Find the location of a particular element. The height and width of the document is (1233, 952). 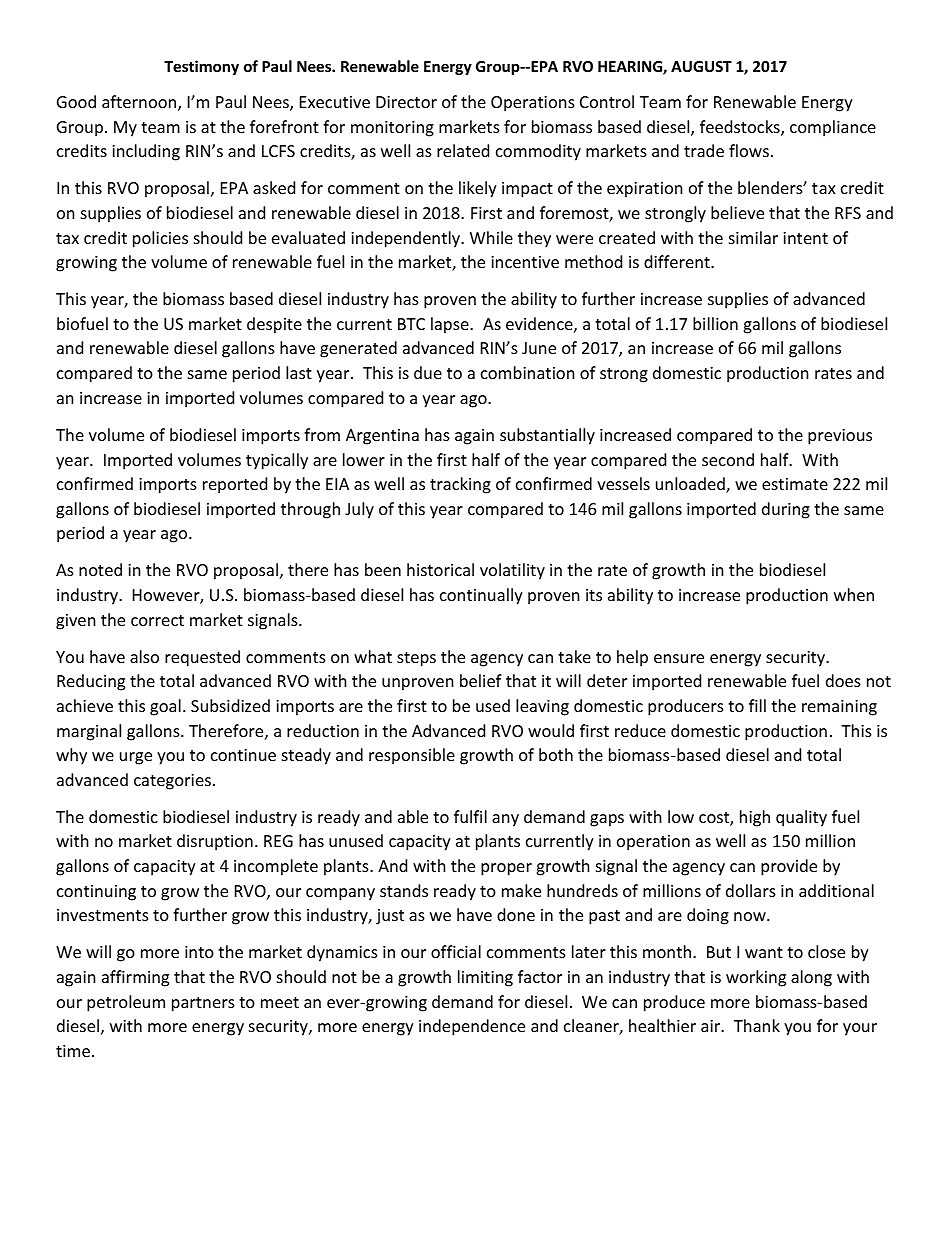

afternoon is located at coordinates (140, 103).
